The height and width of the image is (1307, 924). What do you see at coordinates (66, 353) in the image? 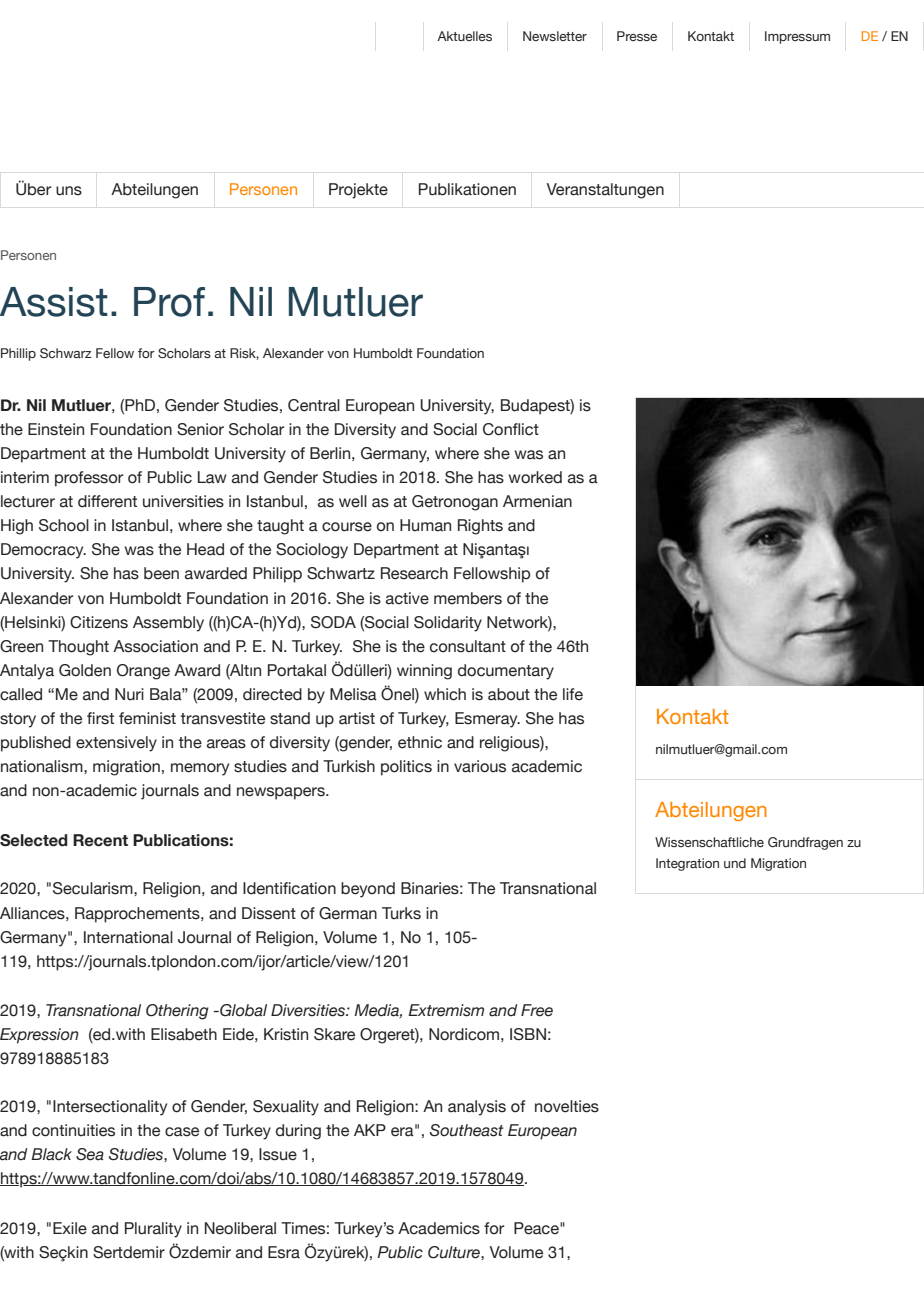
I see `Schwarz` at bounding box center [66, 353].
